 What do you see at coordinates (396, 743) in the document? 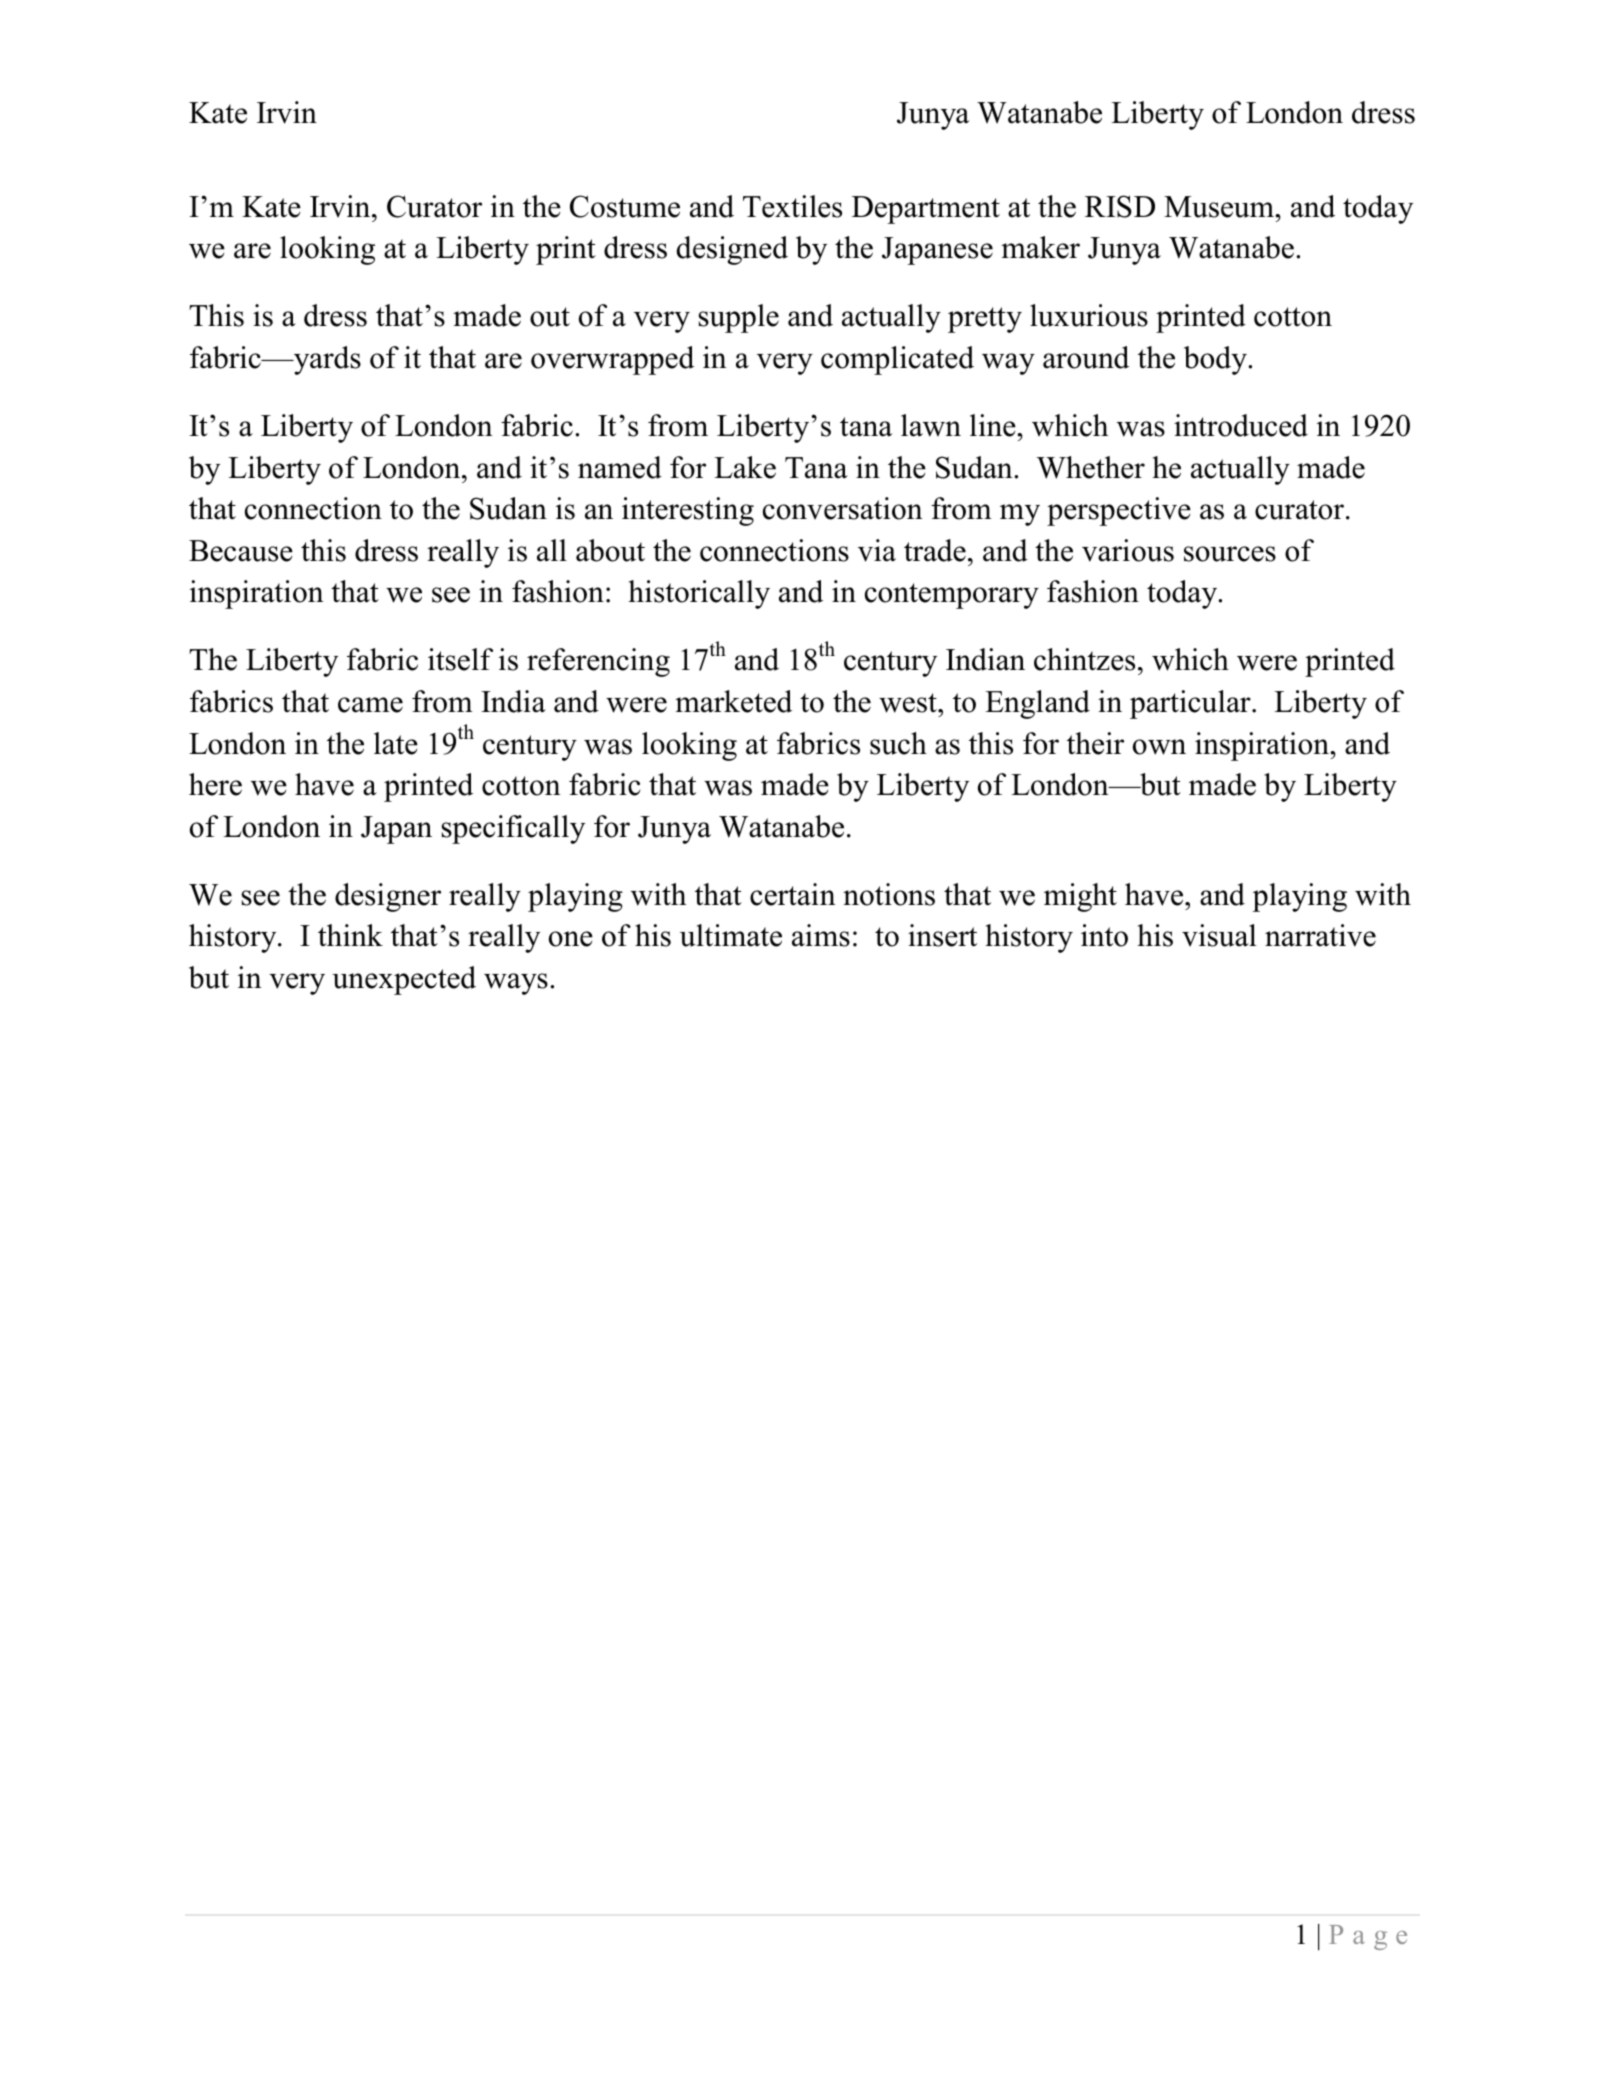
I see `late` at bounding box center [396, 743].
